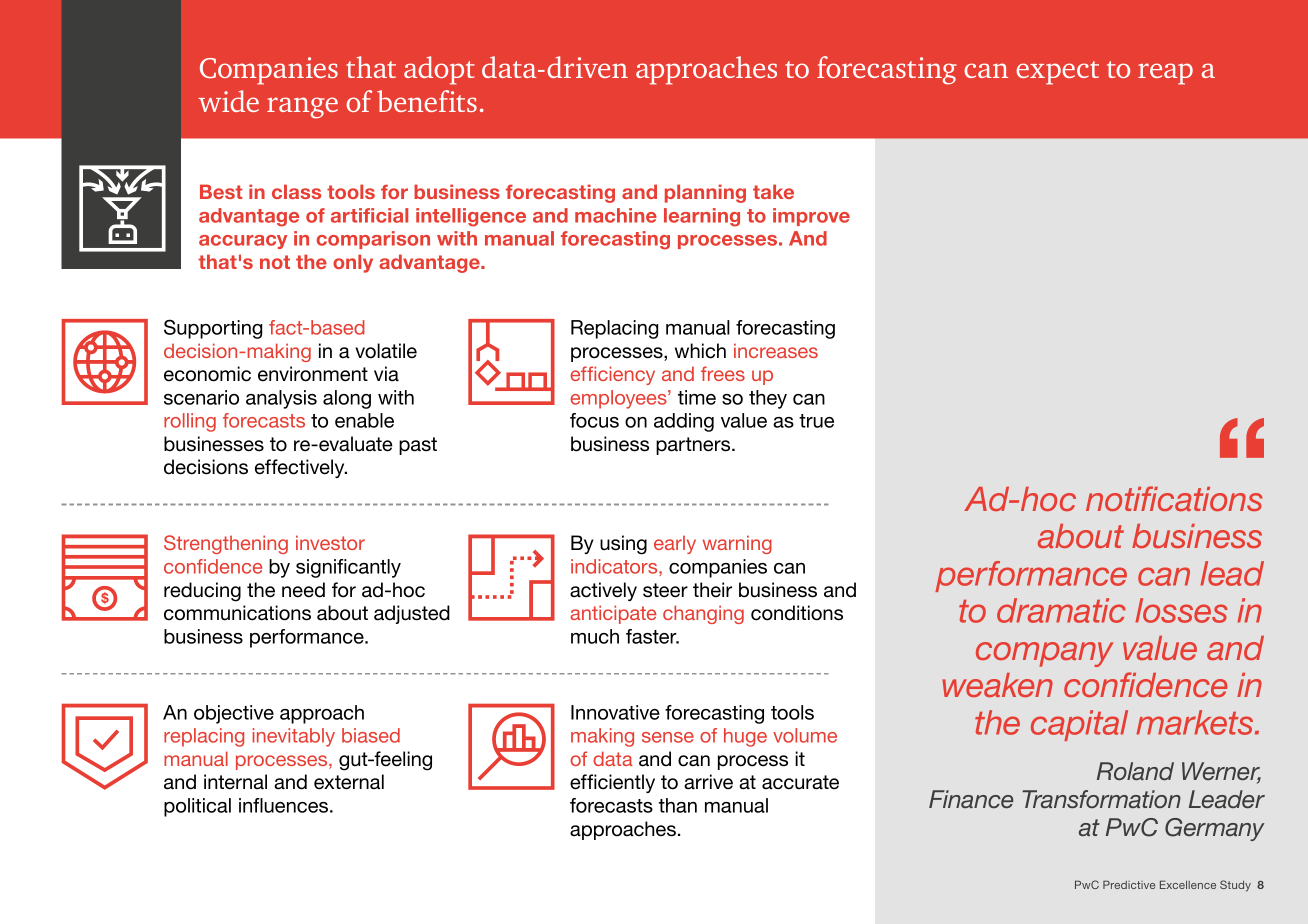 The width and height of the page is (1308, 924). Describe the element at coordinates (348, 568) in the page. I see `significantly` at that location.
